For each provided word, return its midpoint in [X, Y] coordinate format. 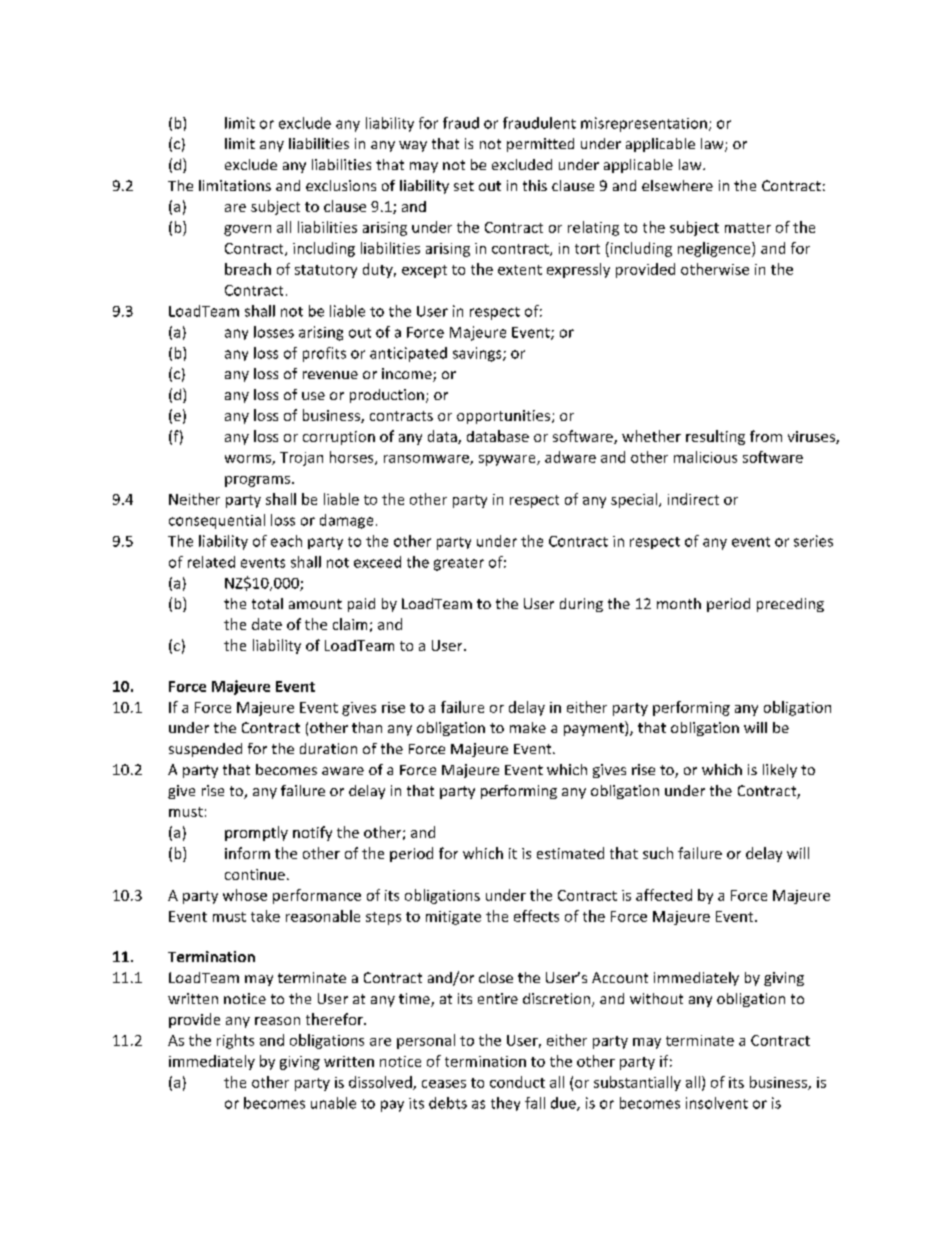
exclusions [341, 185]
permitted [540, 145]
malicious [705, 457]
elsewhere [677, 185]
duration [328, 748]
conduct [517, 1082]
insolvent [717, 1103]
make [528, 727]
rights [235, 1041]
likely [780, 771]
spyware [508, 460]
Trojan [301, 459]
